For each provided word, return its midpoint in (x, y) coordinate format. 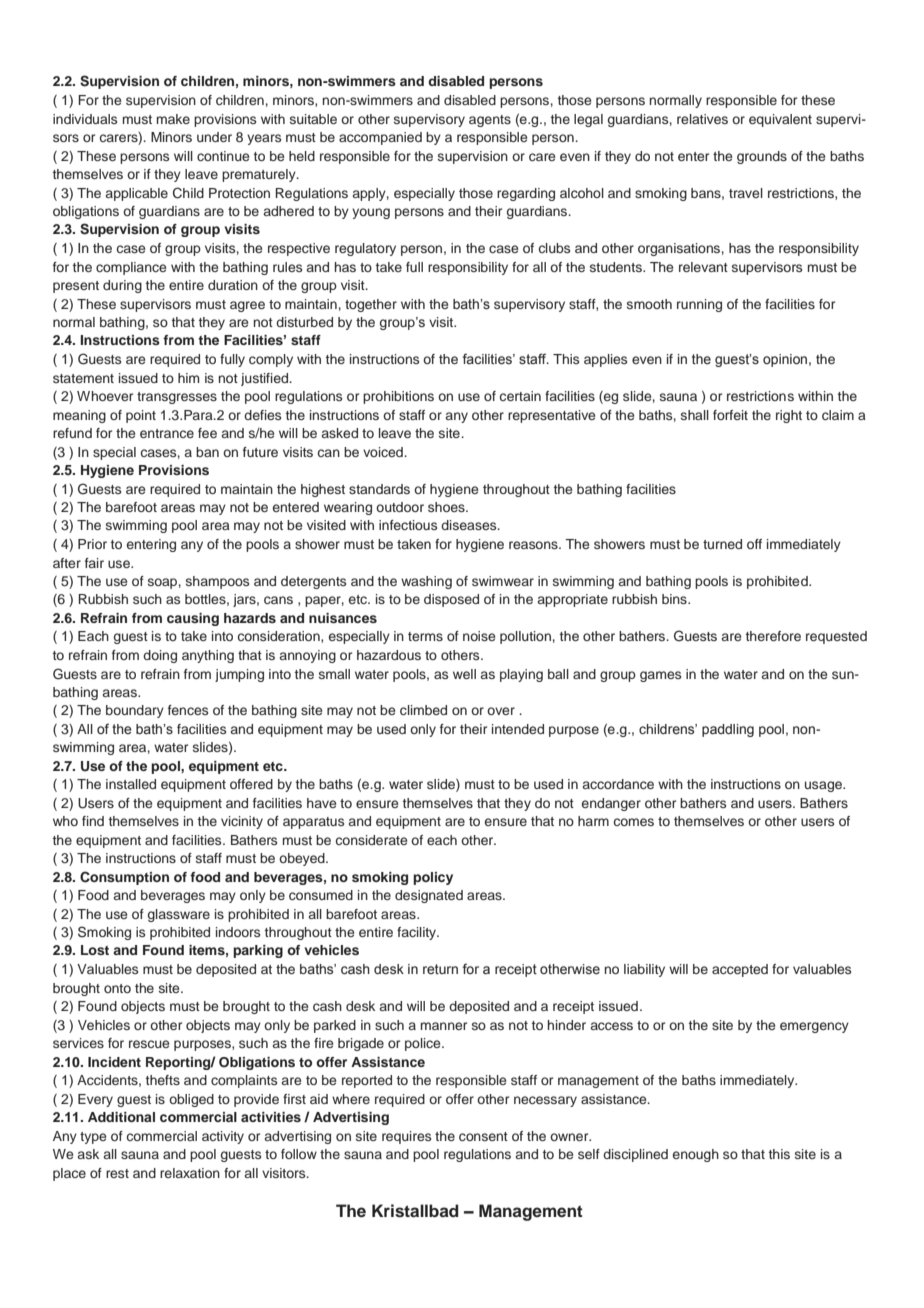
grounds (762, 157)
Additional (121, 1117)
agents (490, 121)
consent (483, 1136)
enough (696, 1155)
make (173, 119)
